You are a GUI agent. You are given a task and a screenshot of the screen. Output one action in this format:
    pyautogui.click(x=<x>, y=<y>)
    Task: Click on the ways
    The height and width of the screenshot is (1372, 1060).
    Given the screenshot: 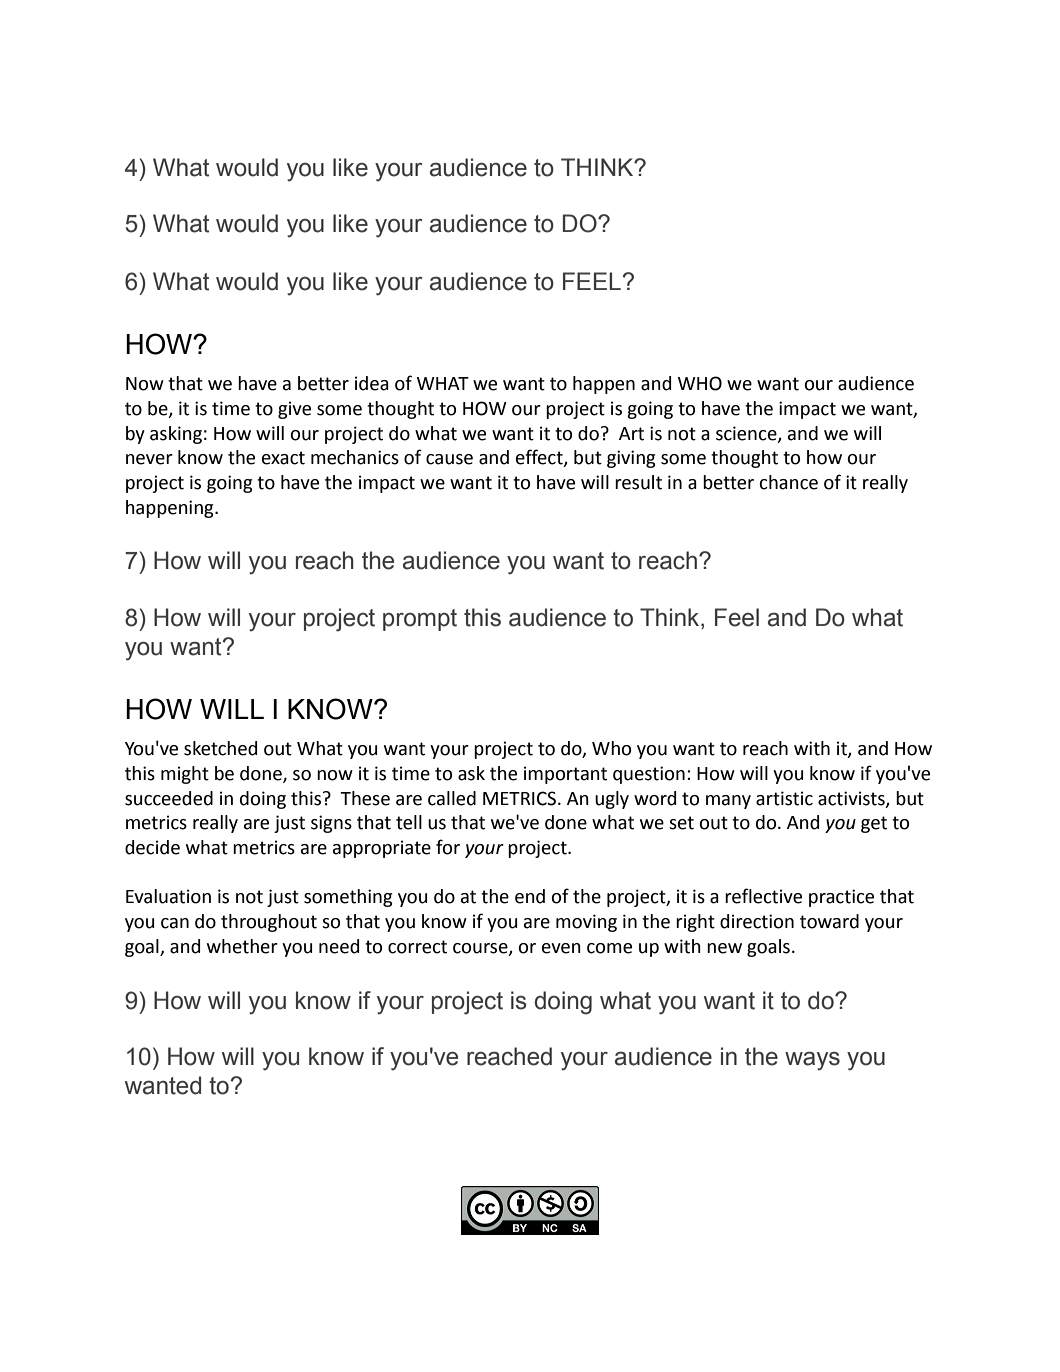 What is the action you would take?
    pyautogui.click(x=812, y=1061)
